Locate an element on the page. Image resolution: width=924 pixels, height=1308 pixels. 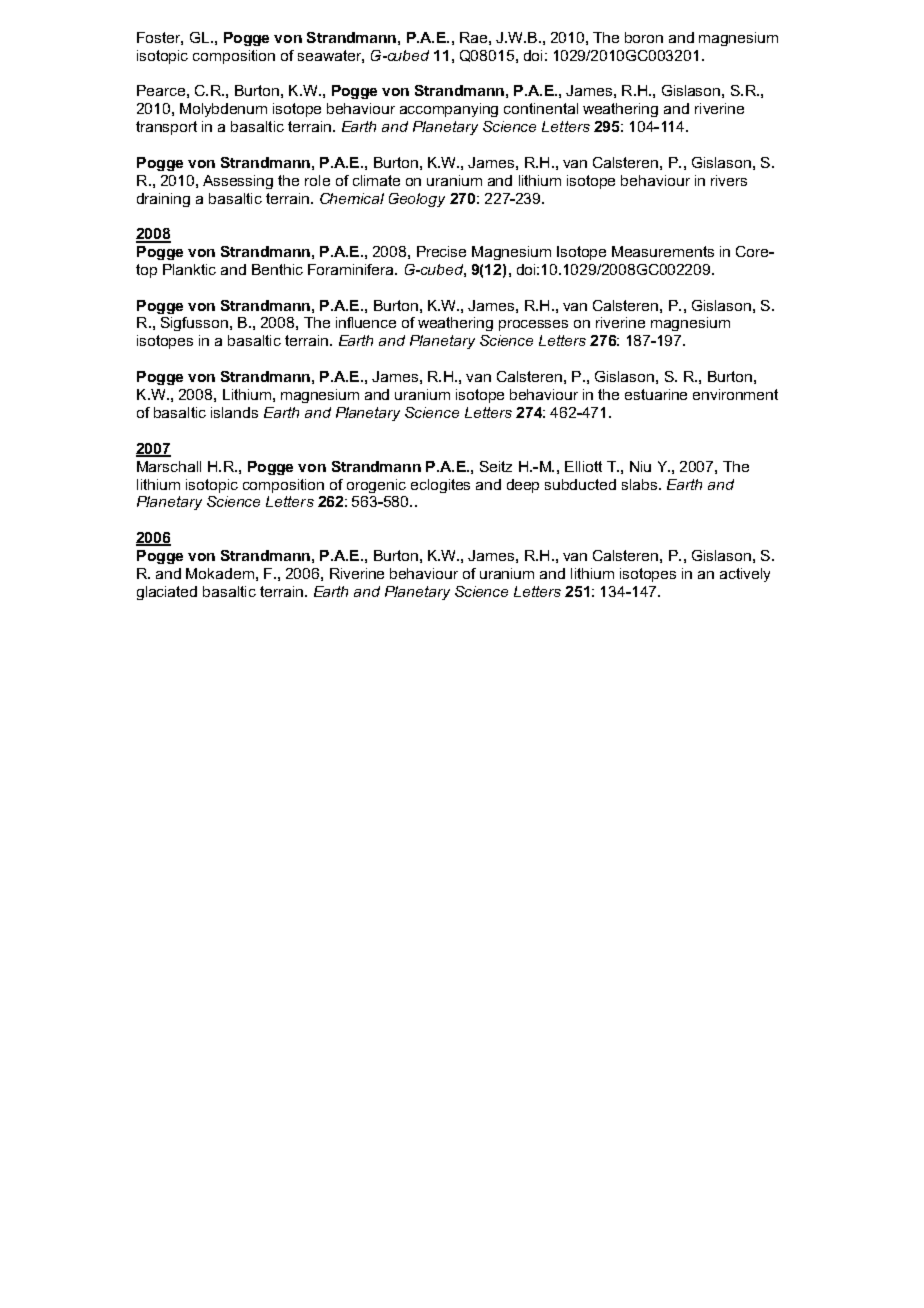
processes is located at coordinates (533, 325).
